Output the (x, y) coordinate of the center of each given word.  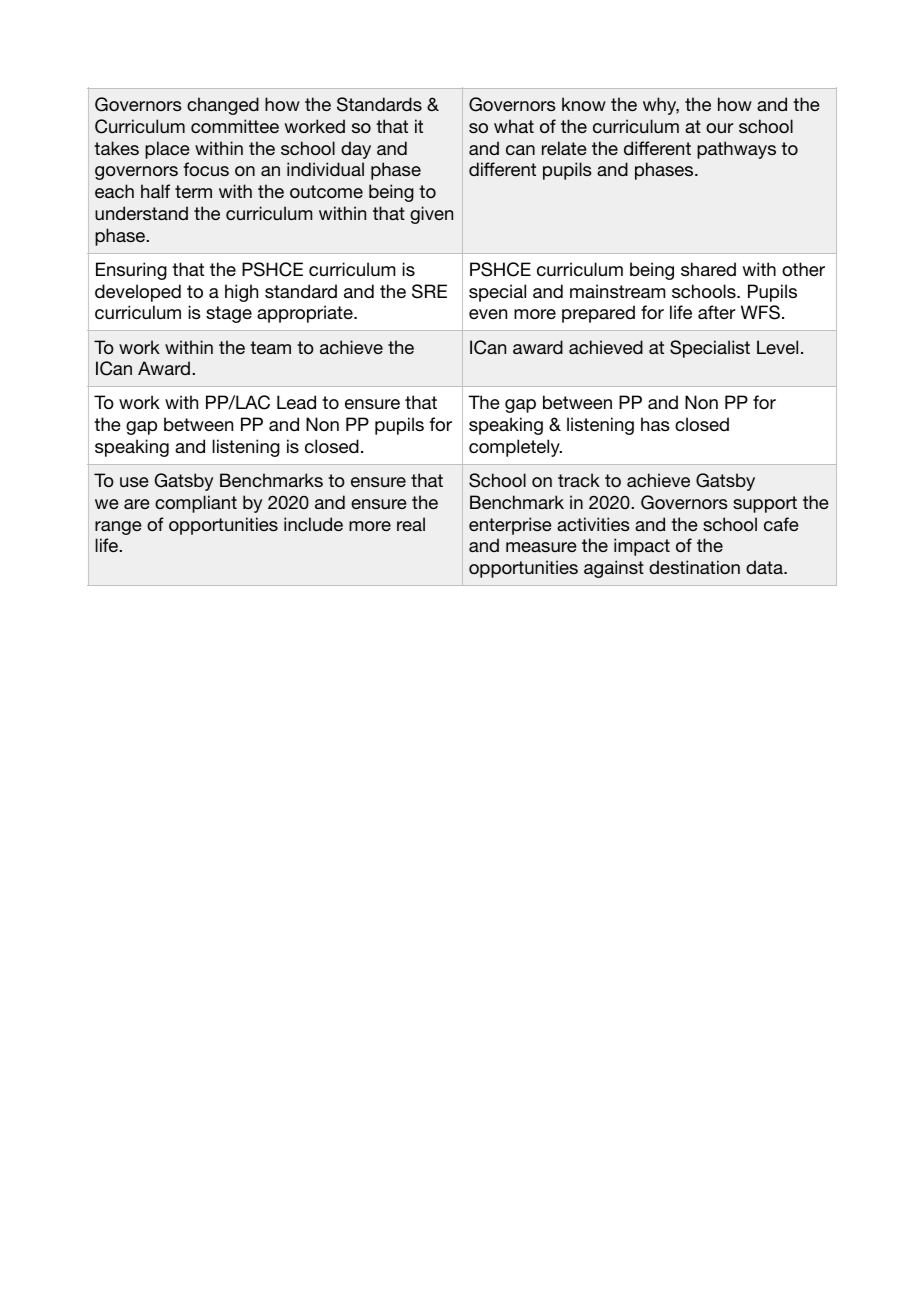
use (134, 482)
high (241, 293)
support (765, 504)
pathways (736, 150)
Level (777, 347)
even (488, 314)
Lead (296, 402)
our (719, 128)
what (514, 126)
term (193, 191)
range (118, 528)
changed (223, 106)
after (716, 312)
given (431, 215)
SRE (429, 291)
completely (515, 448)
